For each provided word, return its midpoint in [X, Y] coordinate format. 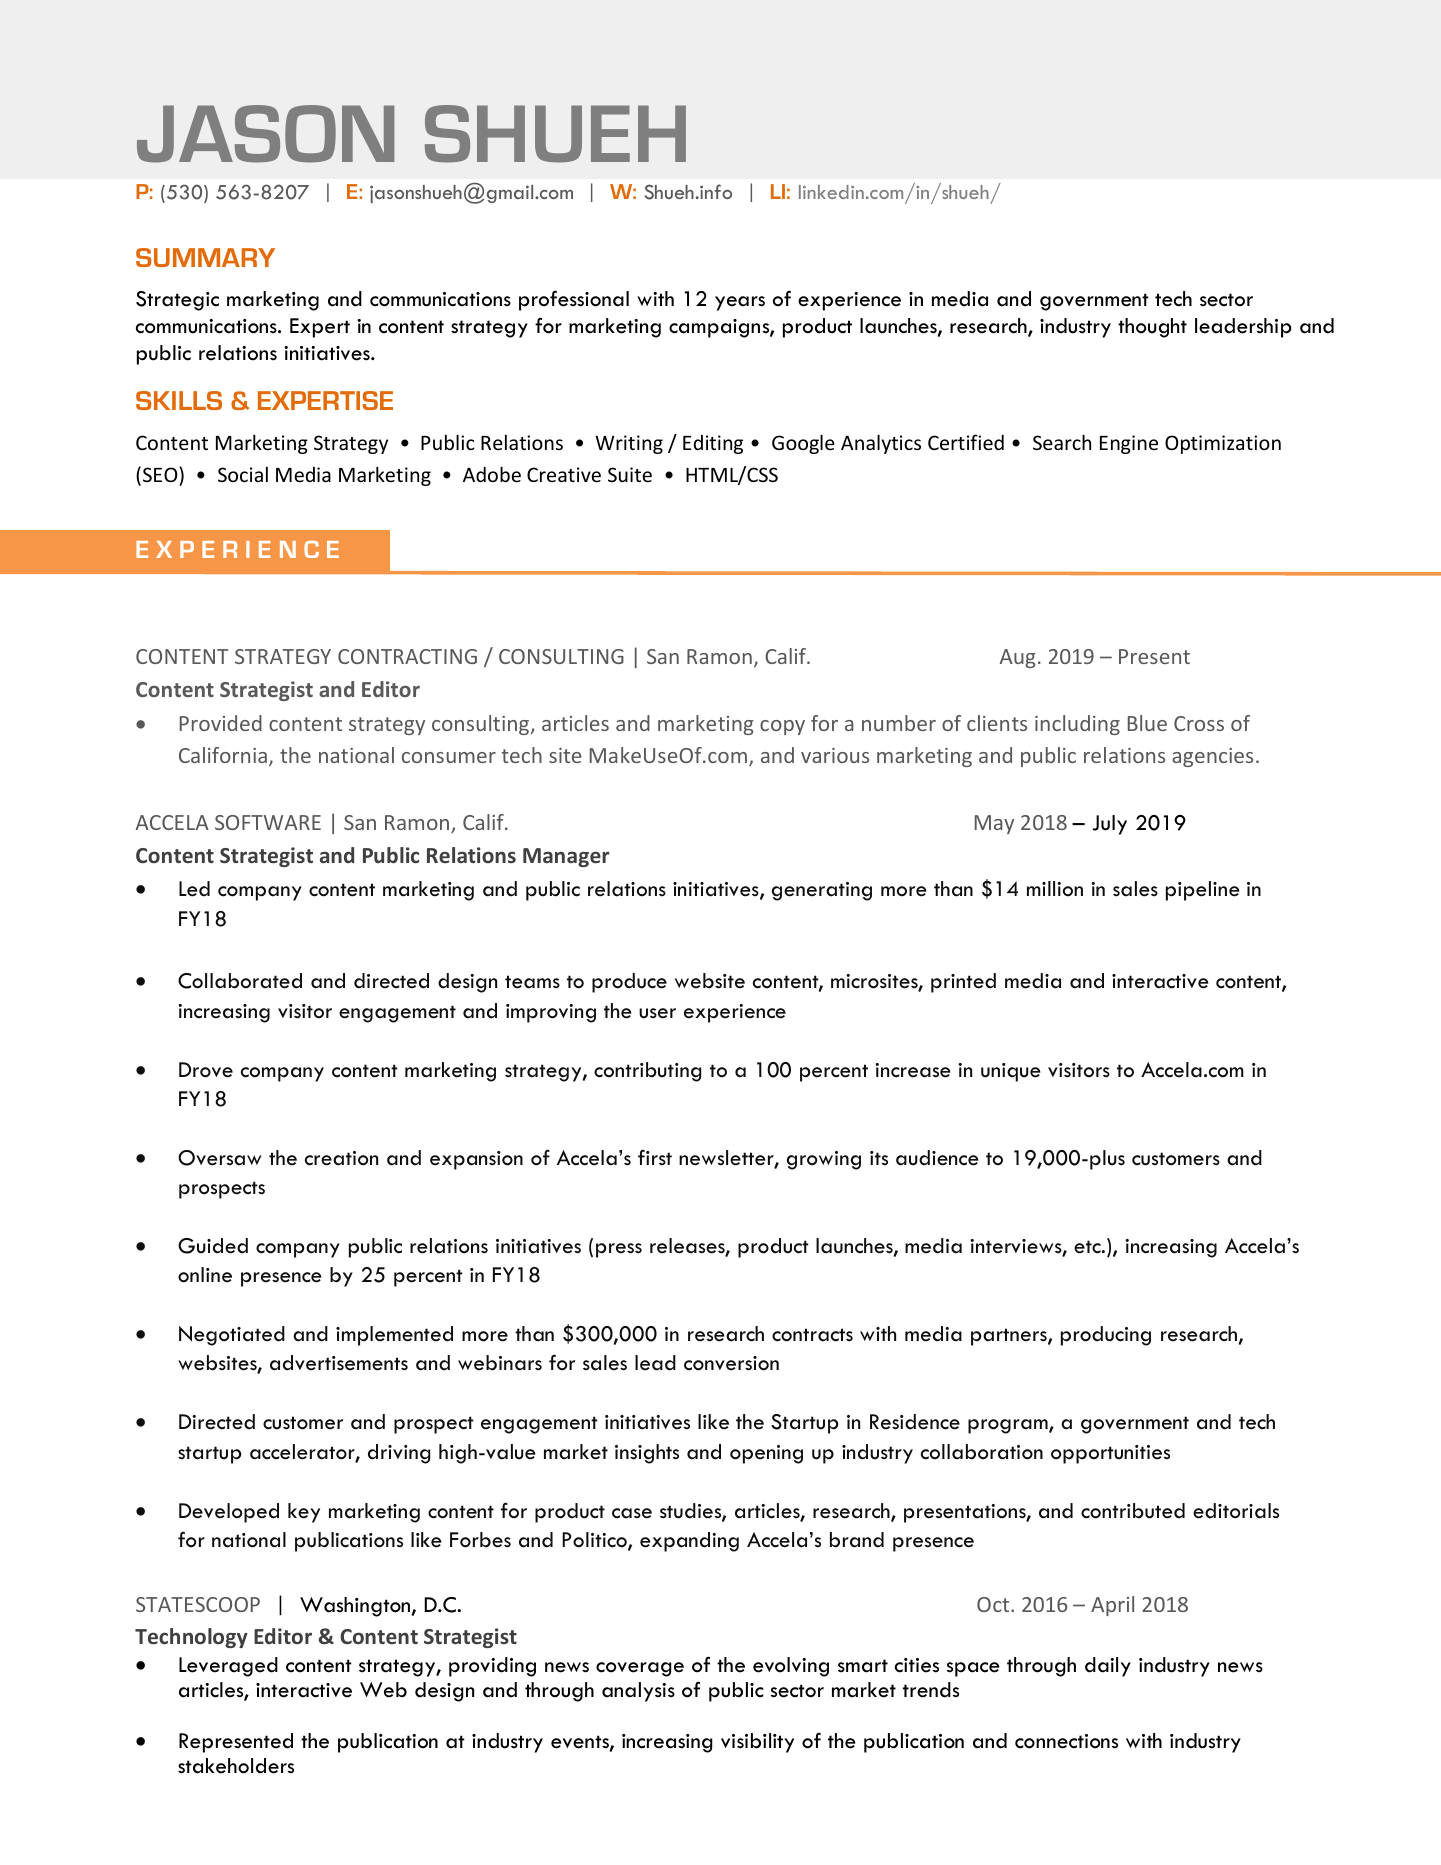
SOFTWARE [268, 822]
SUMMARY [205, 257]
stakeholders [236, 1766]
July [1109, 825]
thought [1152, 328]
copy [782, 727]
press [619, 1250]
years [740, 303]
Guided [213, 1246]
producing [1106, 1336]
